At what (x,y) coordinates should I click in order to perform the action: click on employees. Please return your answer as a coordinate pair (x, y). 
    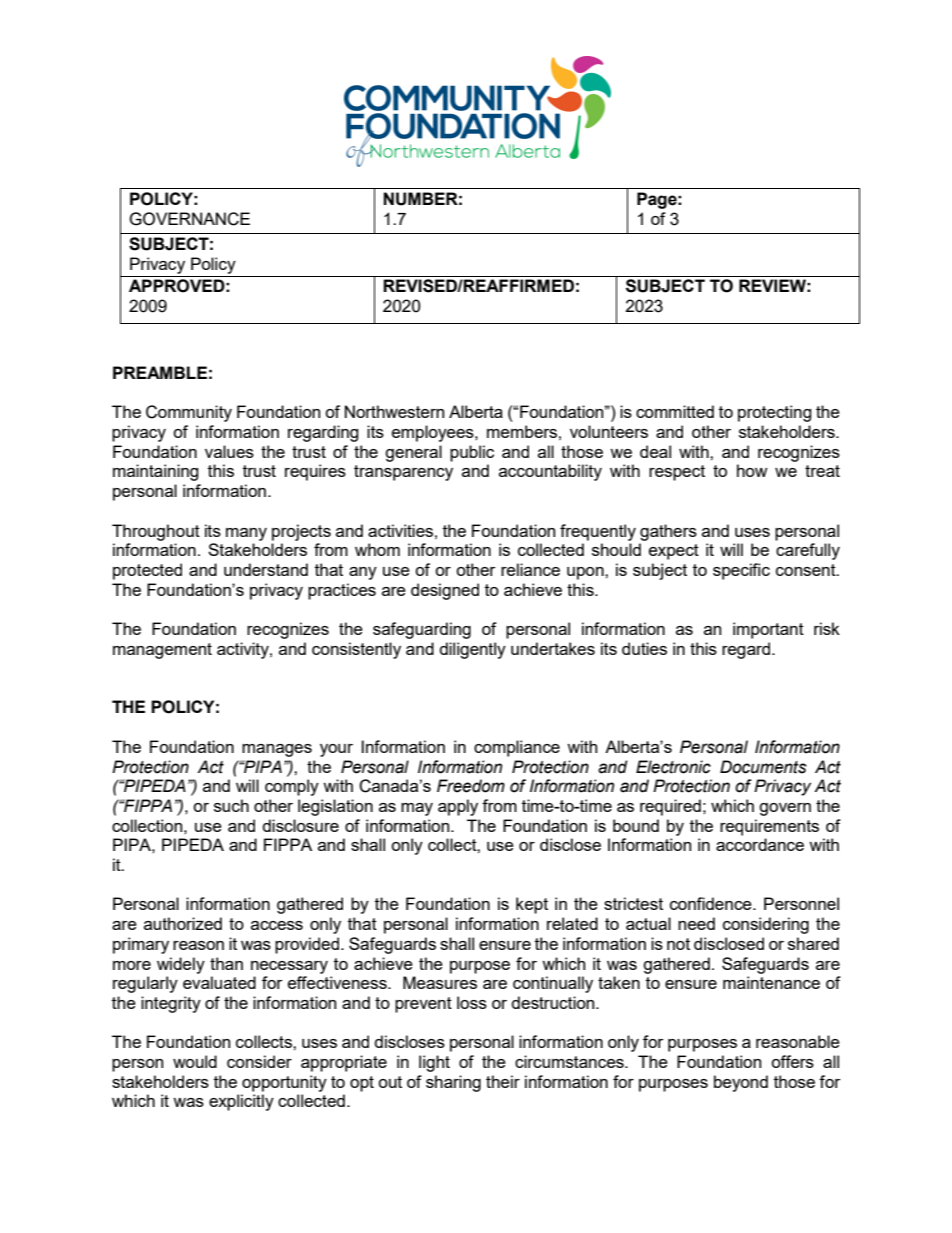
    Looking at the image, I should click on (434, 433).
